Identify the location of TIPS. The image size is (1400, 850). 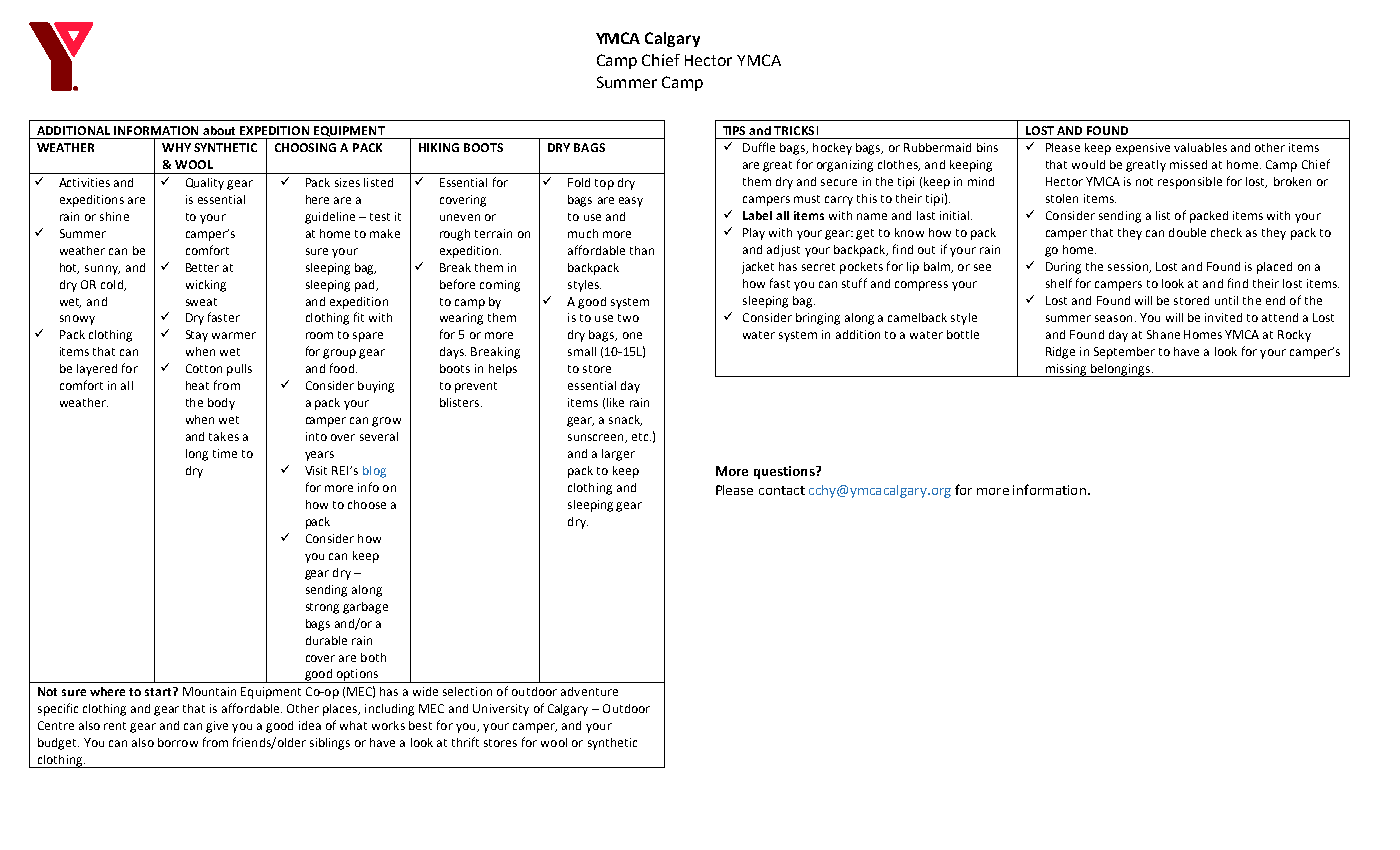
(734, 130).
